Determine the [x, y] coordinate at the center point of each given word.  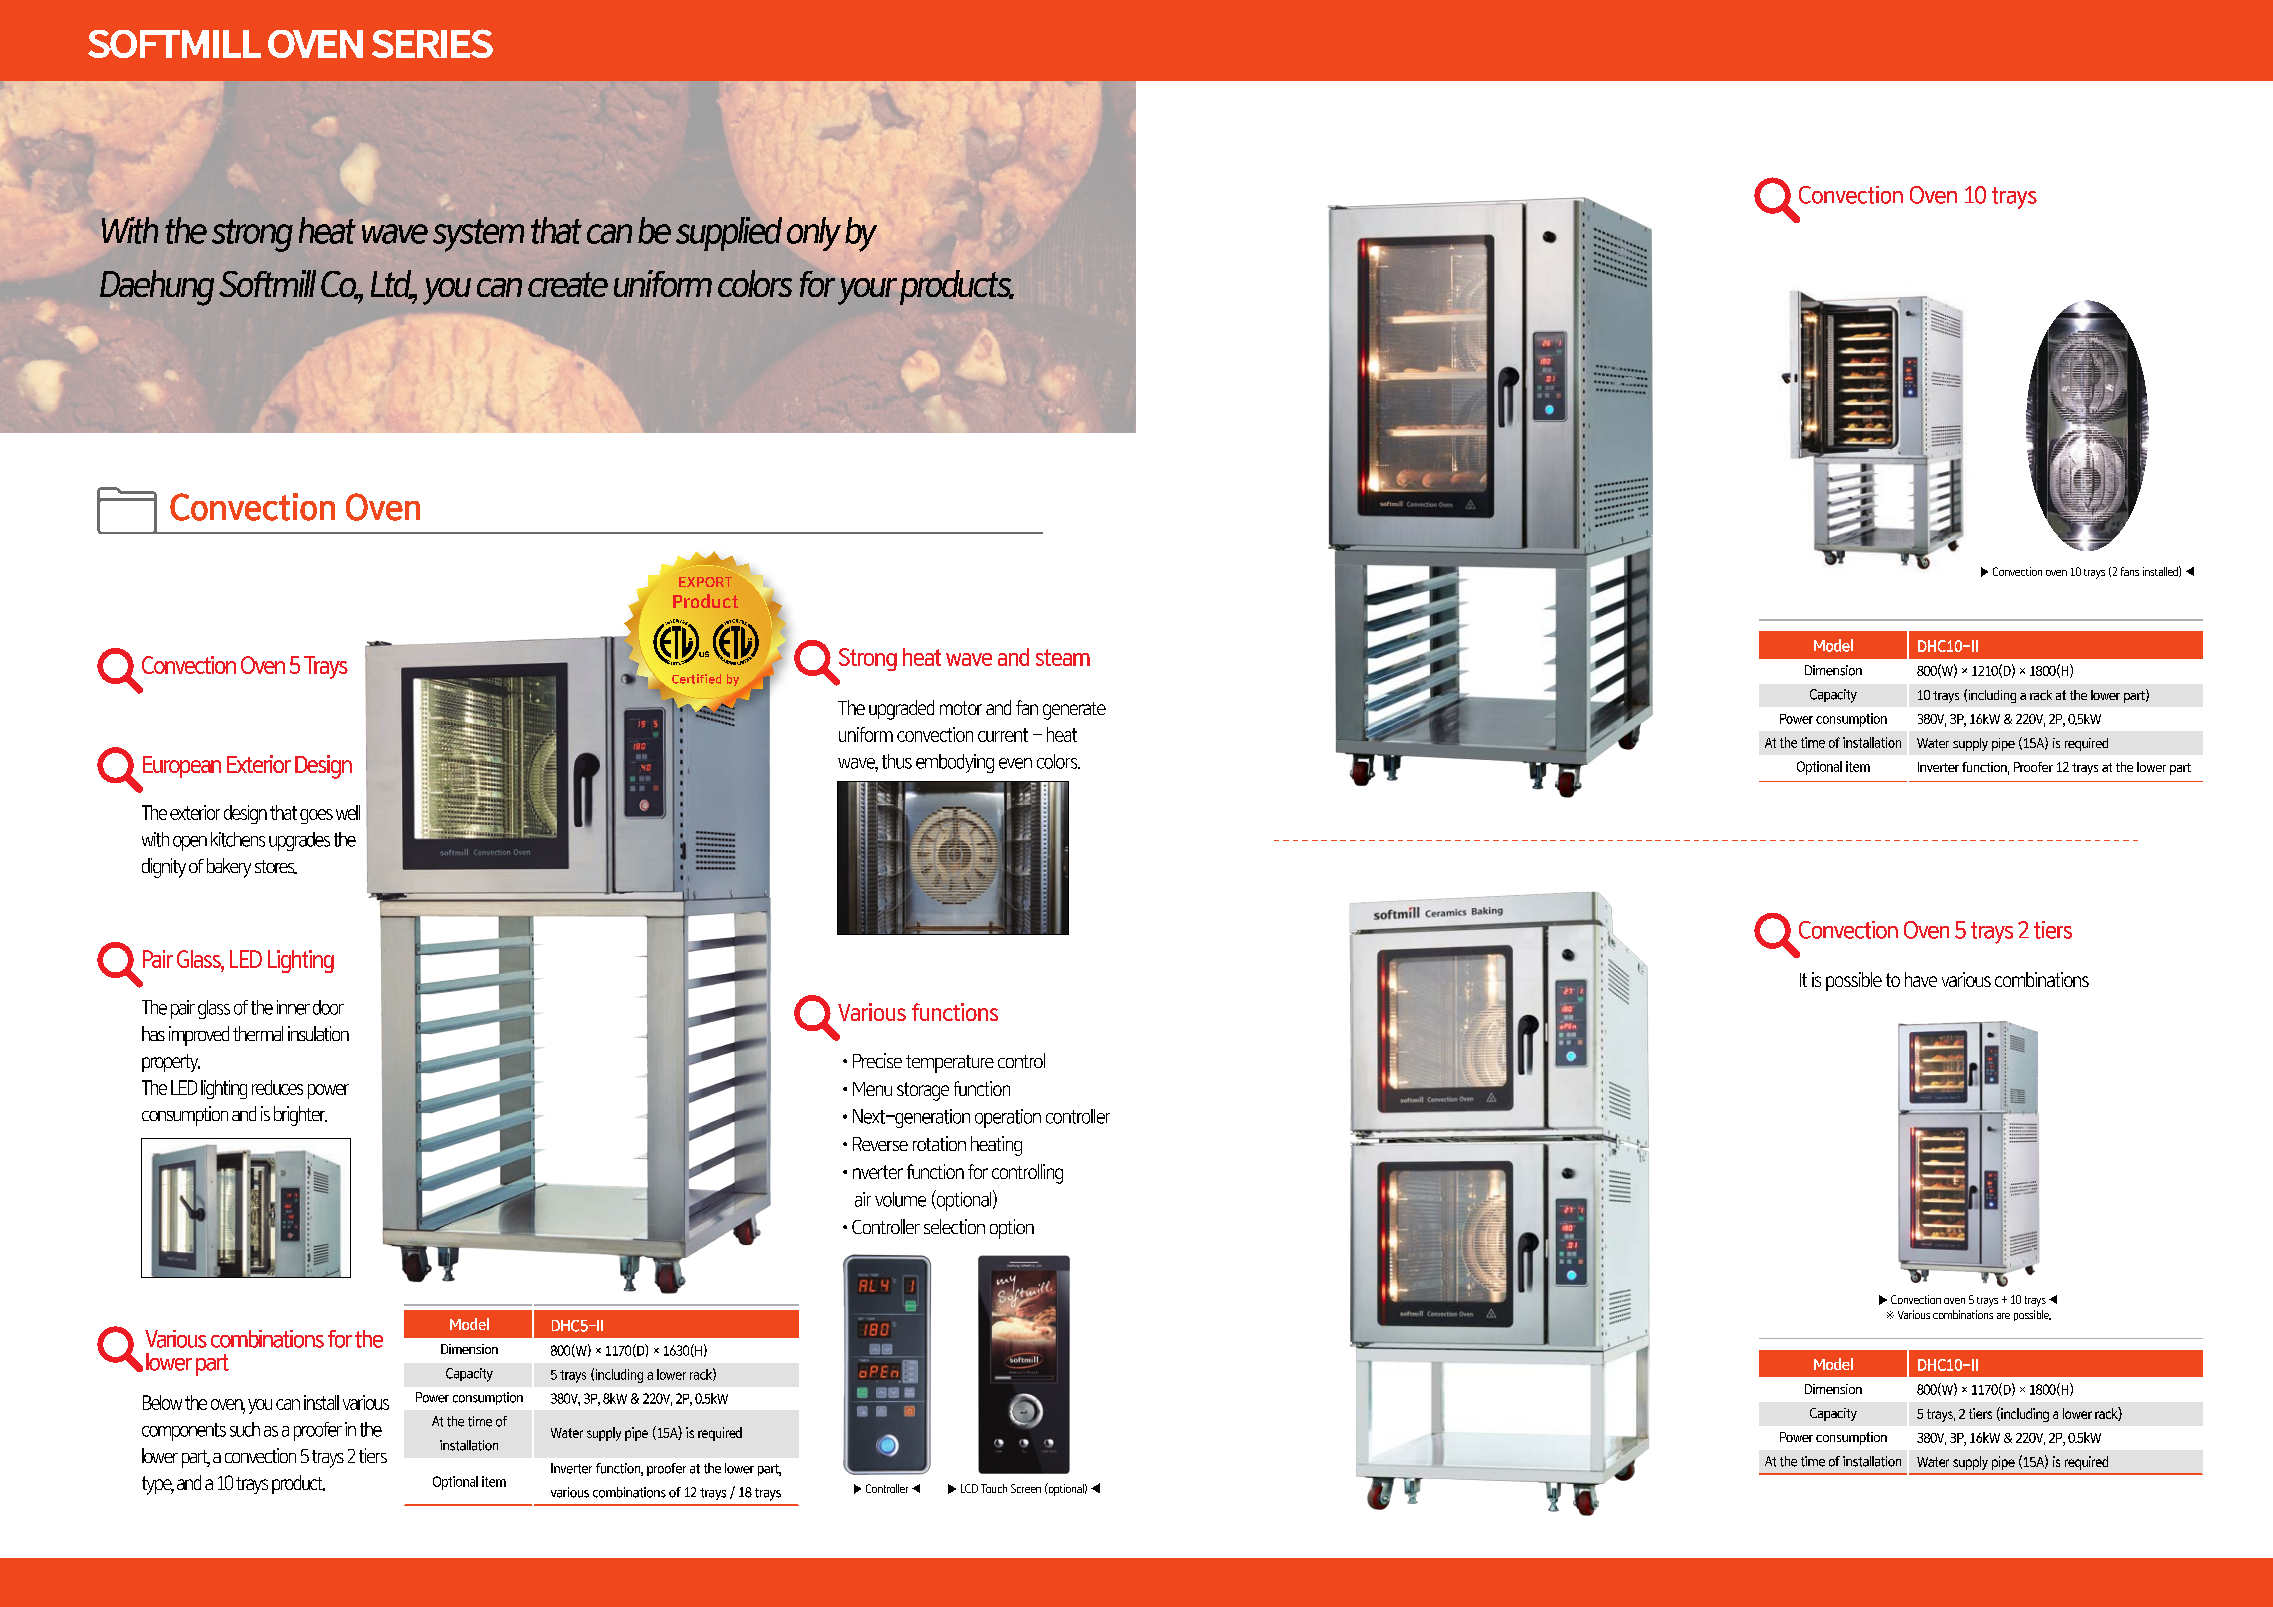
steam [1063, 657]
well [348, 812]
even [1015, 763]
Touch [994, 1488]
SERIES [432, 43]
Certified [696, 679]
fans [2130, 571]
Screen [1026, 1488]
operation [1008, 1118]
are [2003, 1316]
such [245, 1429]
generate [1074, 711]
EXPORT [705, 582]
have [1921, 979]
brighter [300, 1116]
